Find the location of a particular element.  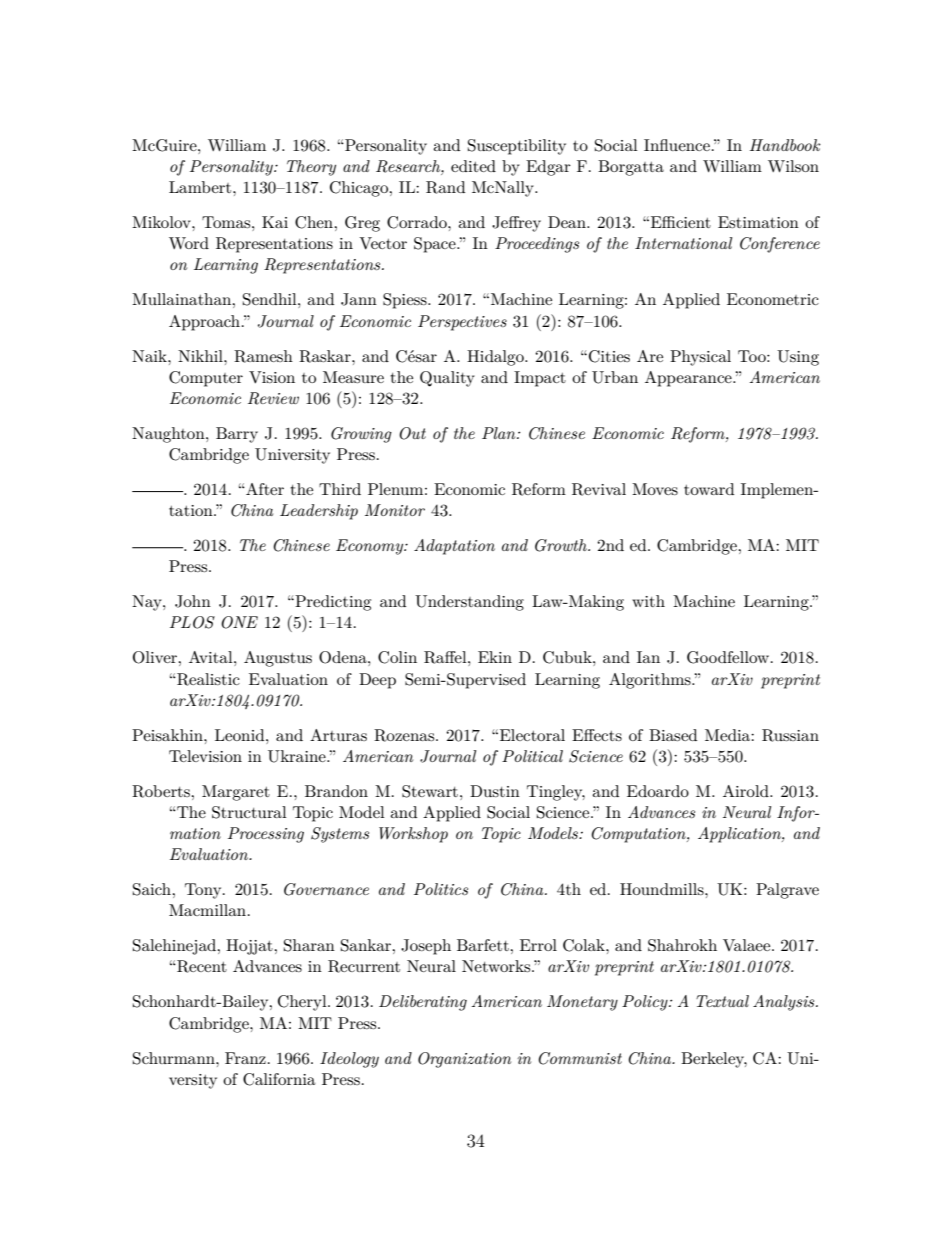

edited is located at coordinates (473, 166).
